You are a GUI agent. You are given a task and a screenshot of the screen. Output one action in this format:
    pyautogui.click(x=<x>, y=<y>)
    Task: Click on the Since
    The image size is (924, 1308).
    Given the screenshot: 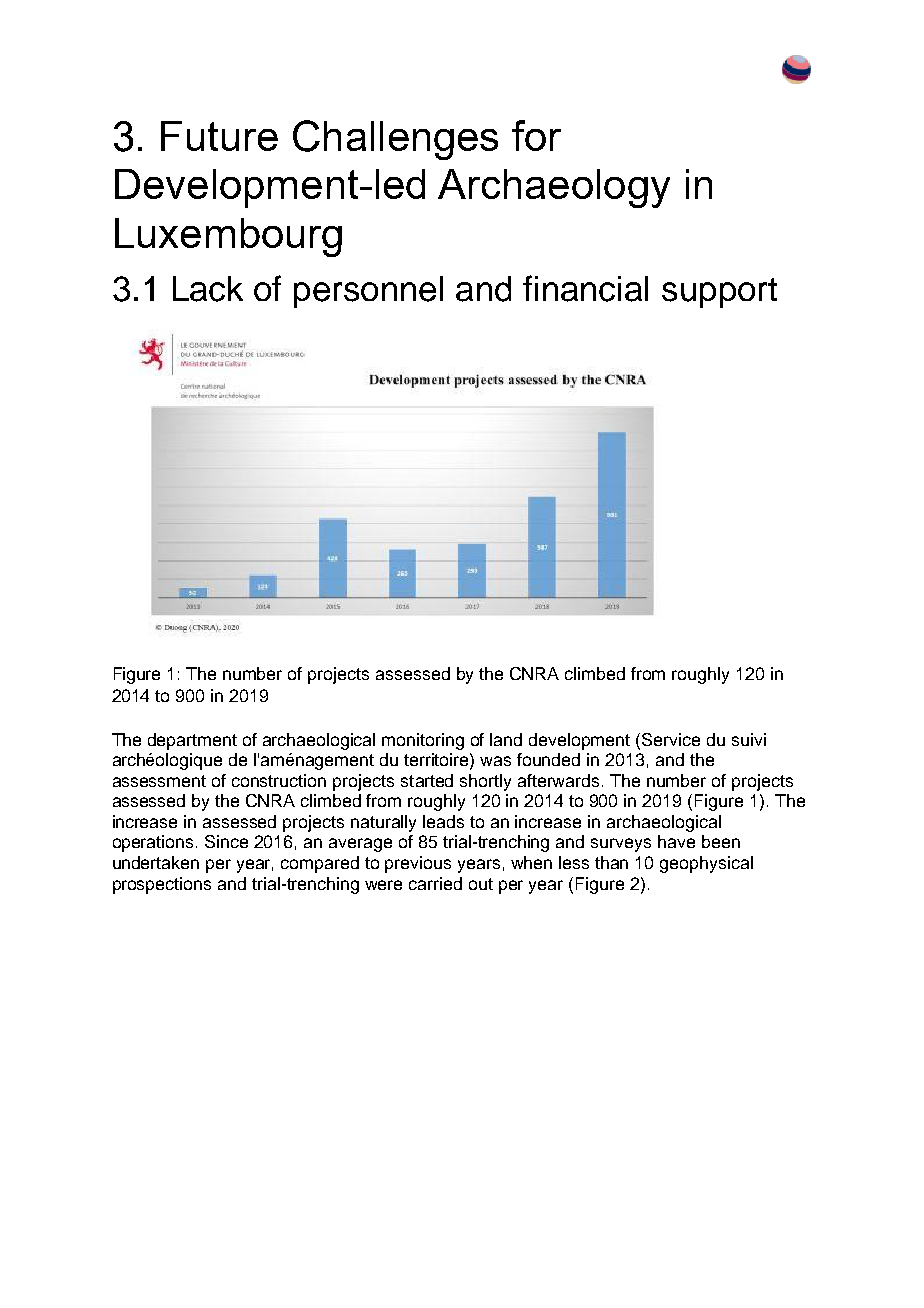 What is the action you would take?
    pyautogui.click(x=226, y=841)
